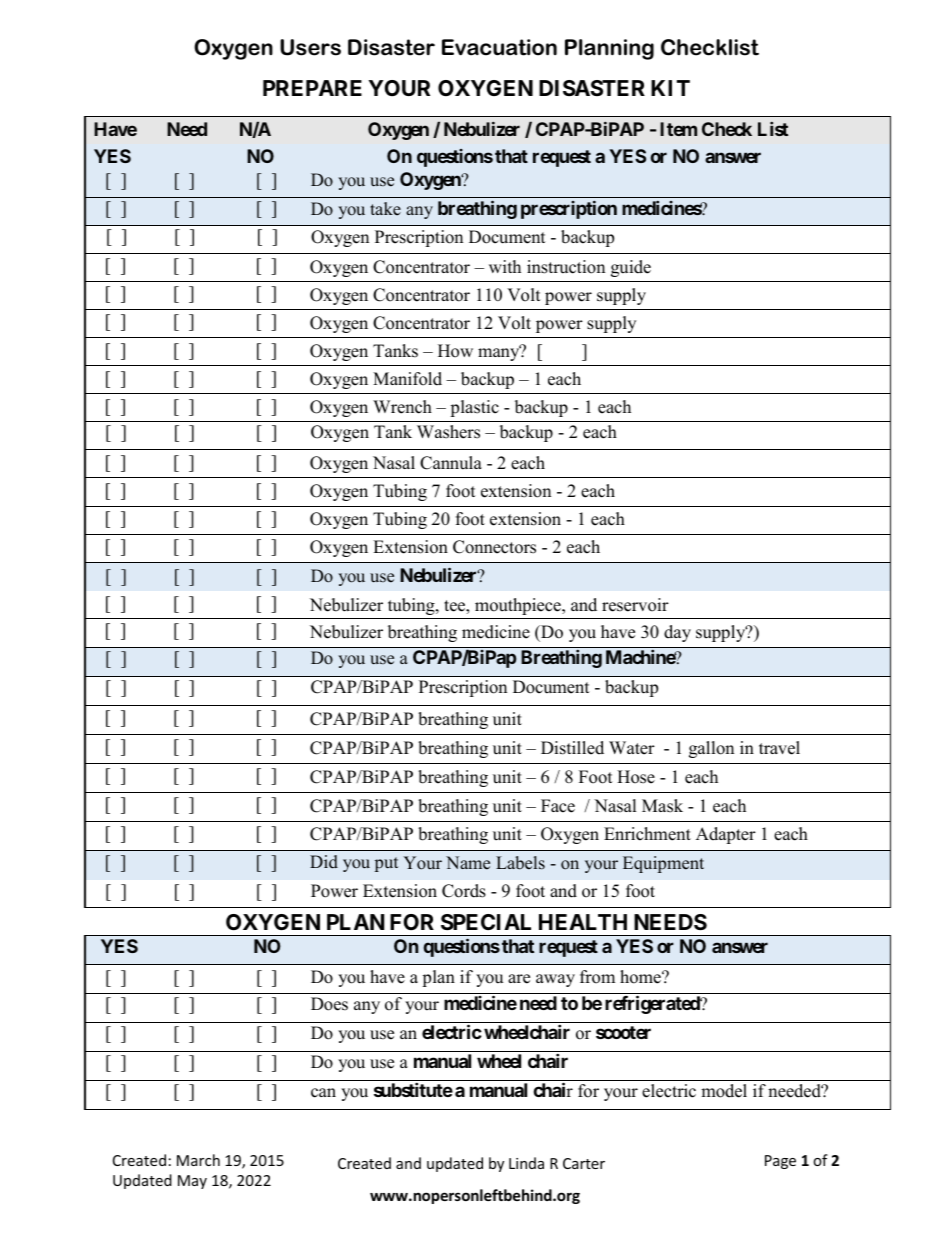 This document has height=1233, width=952. Describe the element at coordinates (324, 862) in the document. I see `Did` at that location.
